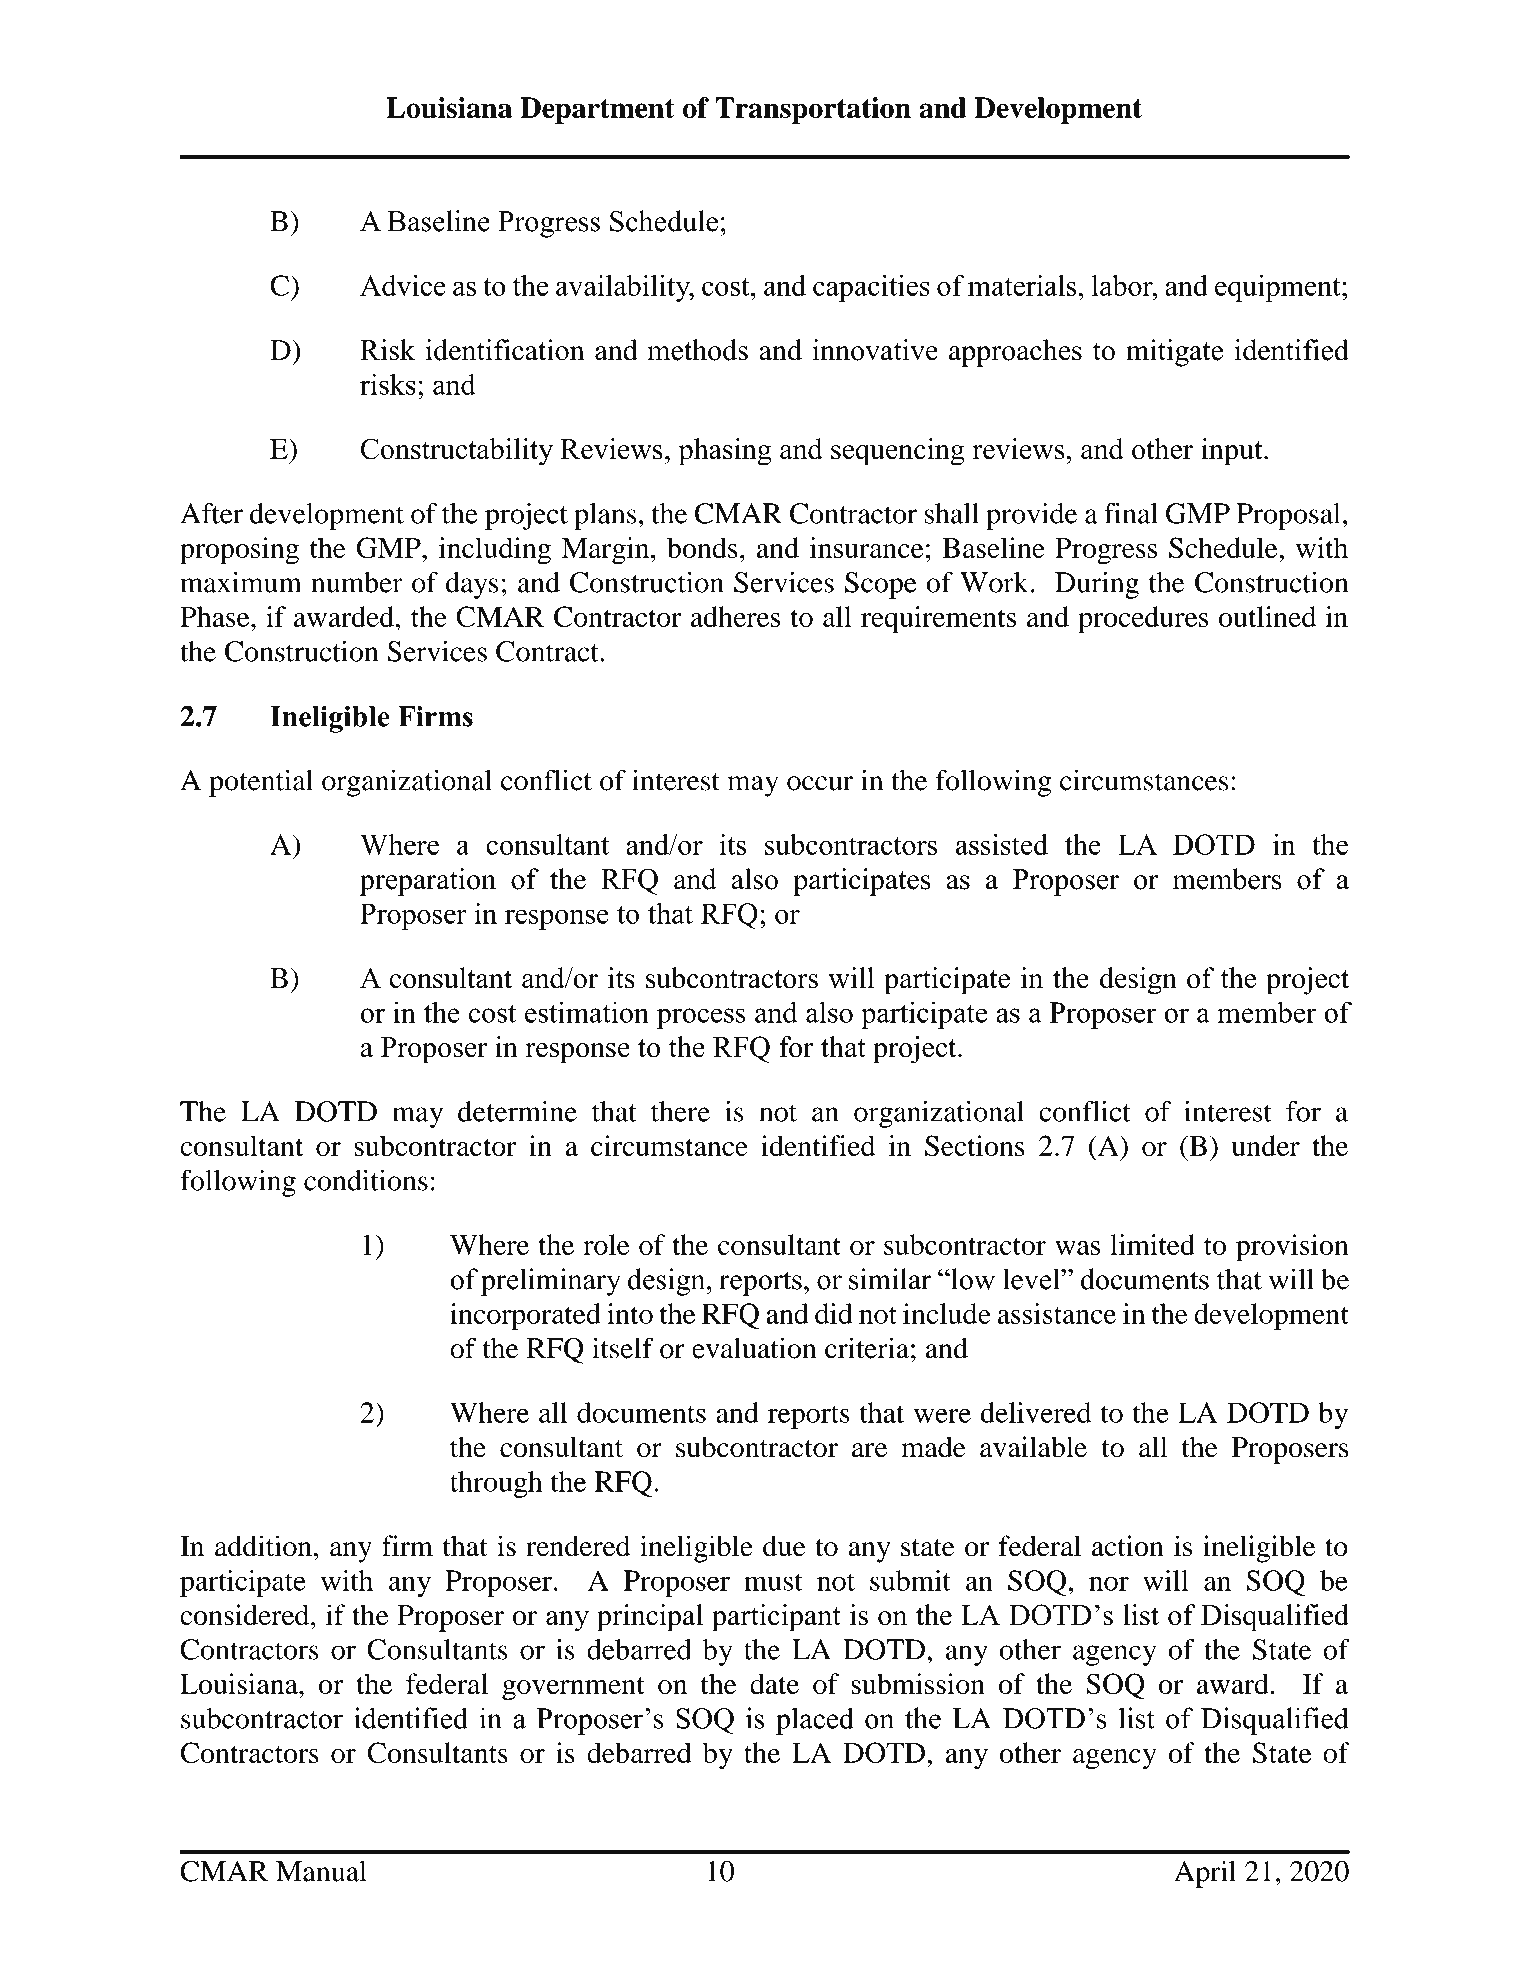  Describe the element at coordinates (321, 1871) in the screenshot. I see `Manual` at that location.
